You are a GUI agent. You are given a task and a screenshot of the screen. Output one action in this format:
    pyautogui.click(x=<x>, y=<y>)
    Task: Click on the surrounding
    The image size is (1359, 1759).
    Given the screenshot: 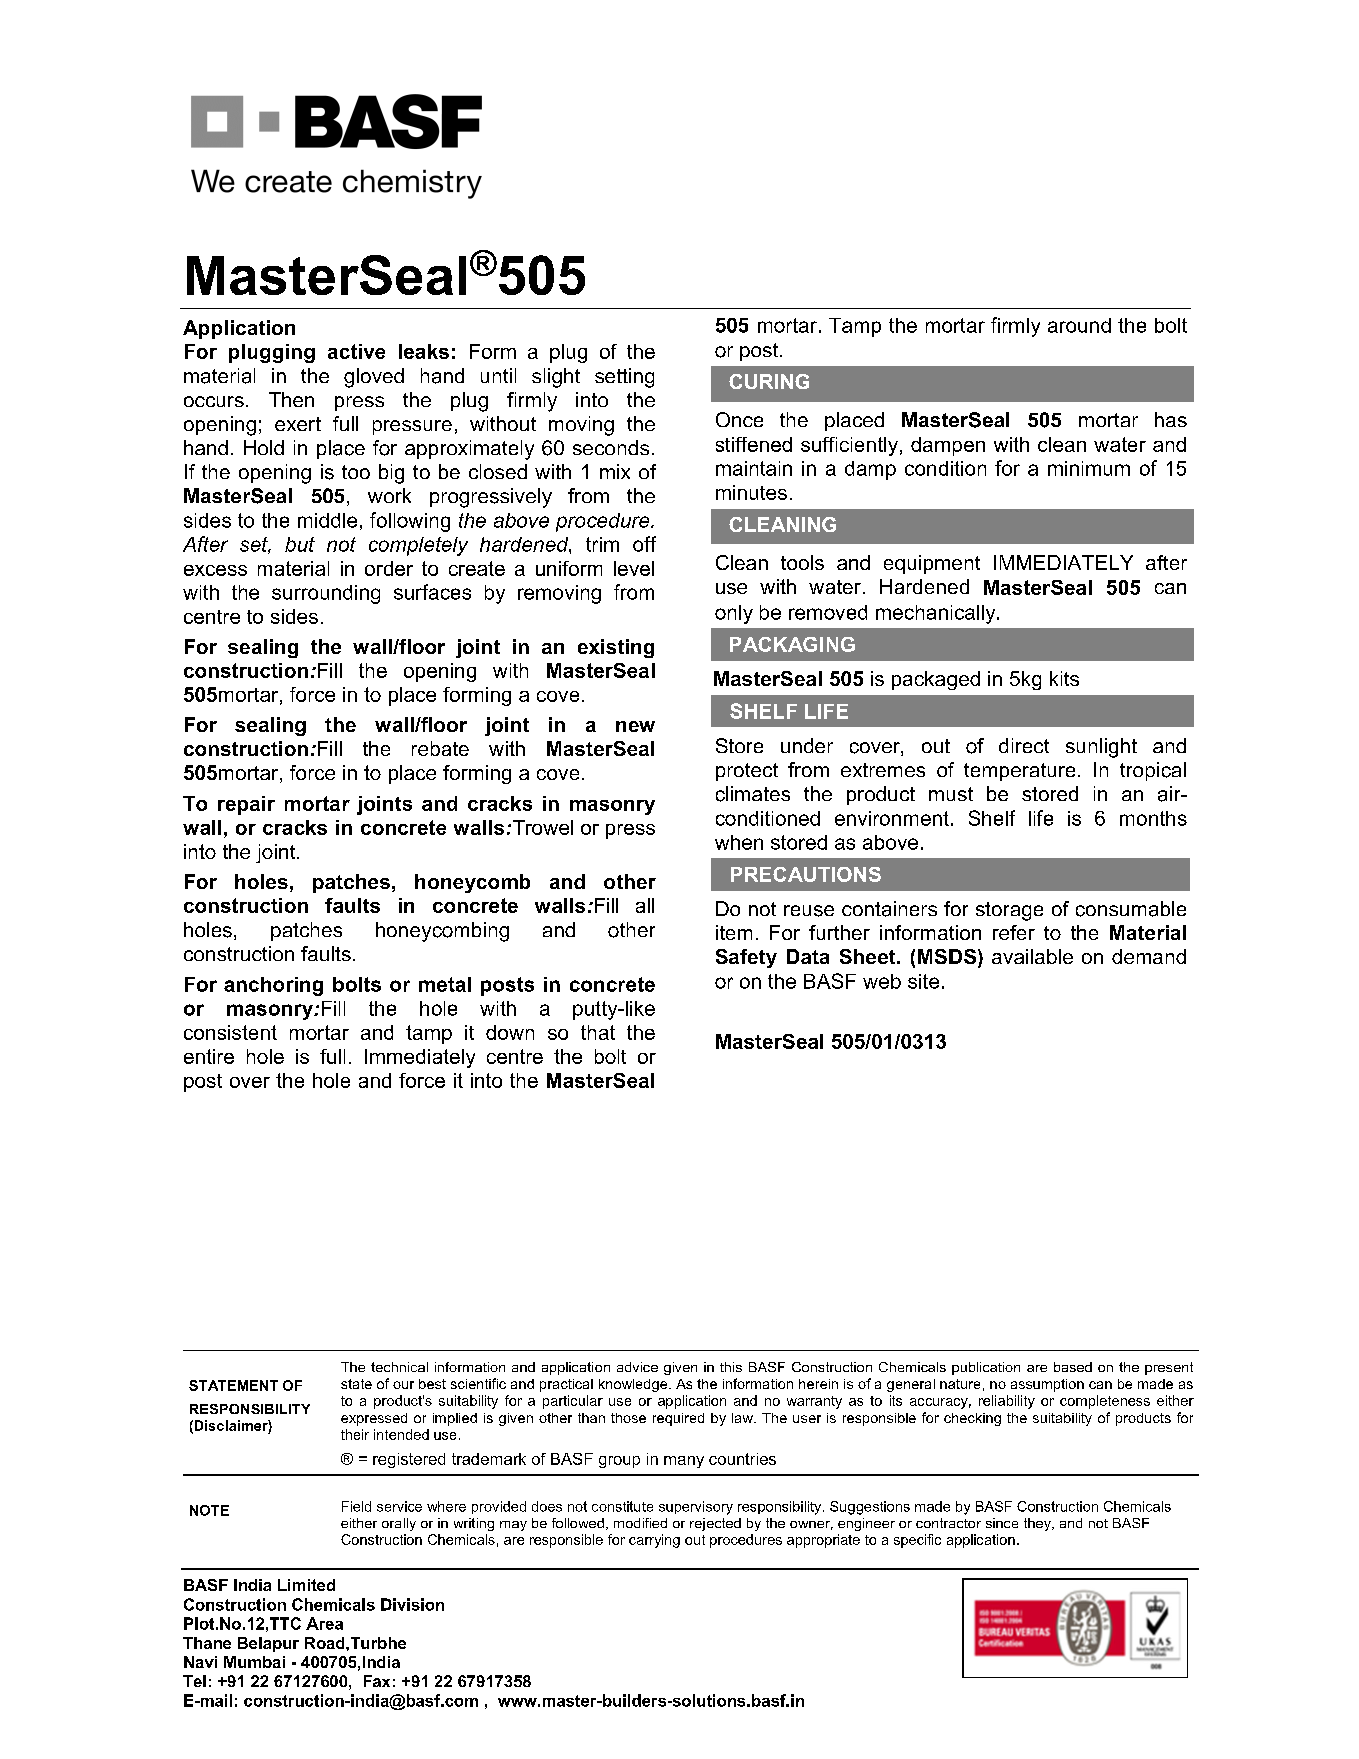 What is the action you would take?
    pyautogui.click(x=326, y=594)
